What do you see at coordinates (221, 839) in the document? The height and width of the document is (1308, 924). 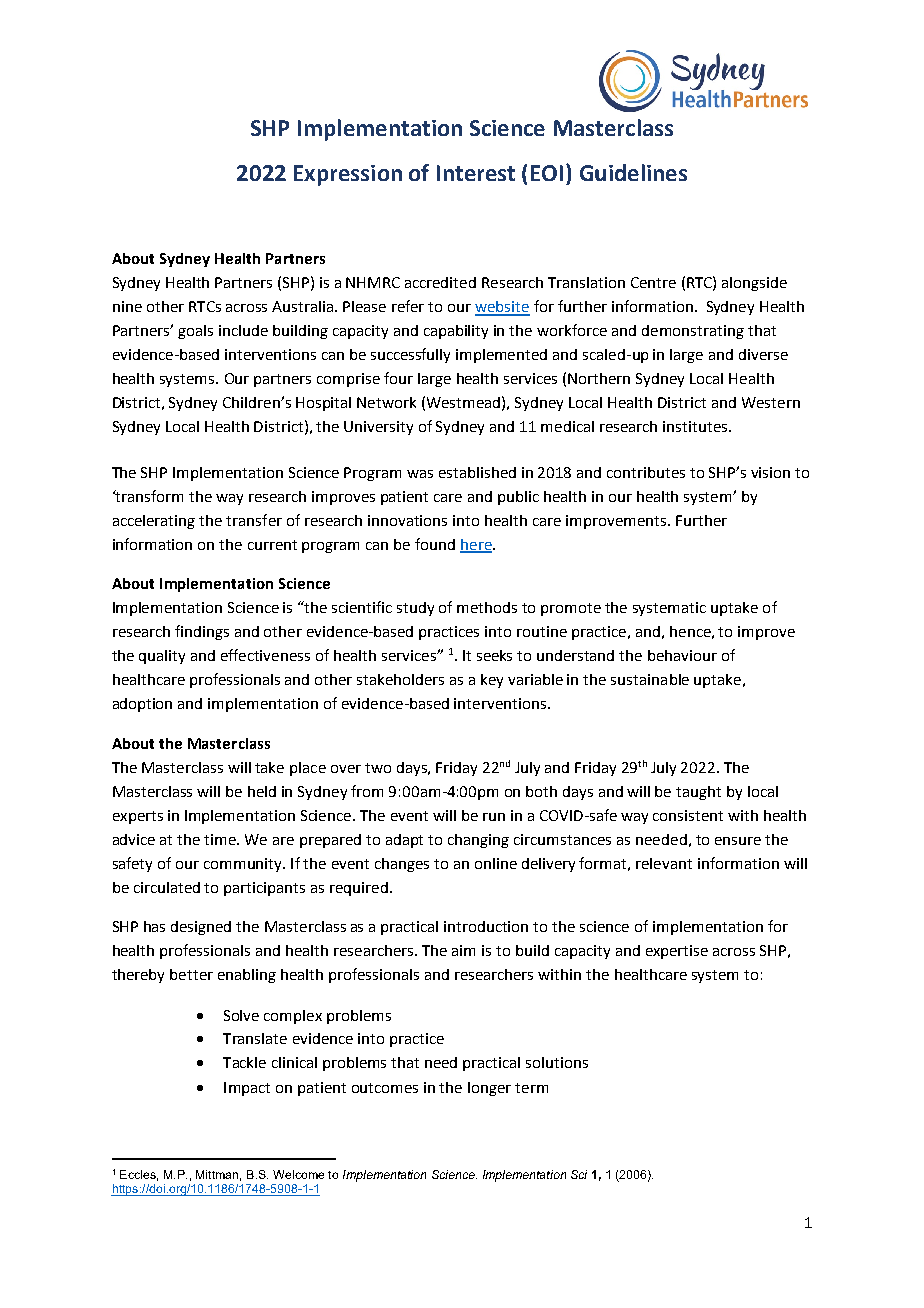 I see `time` at bounding box center [221, 839].
